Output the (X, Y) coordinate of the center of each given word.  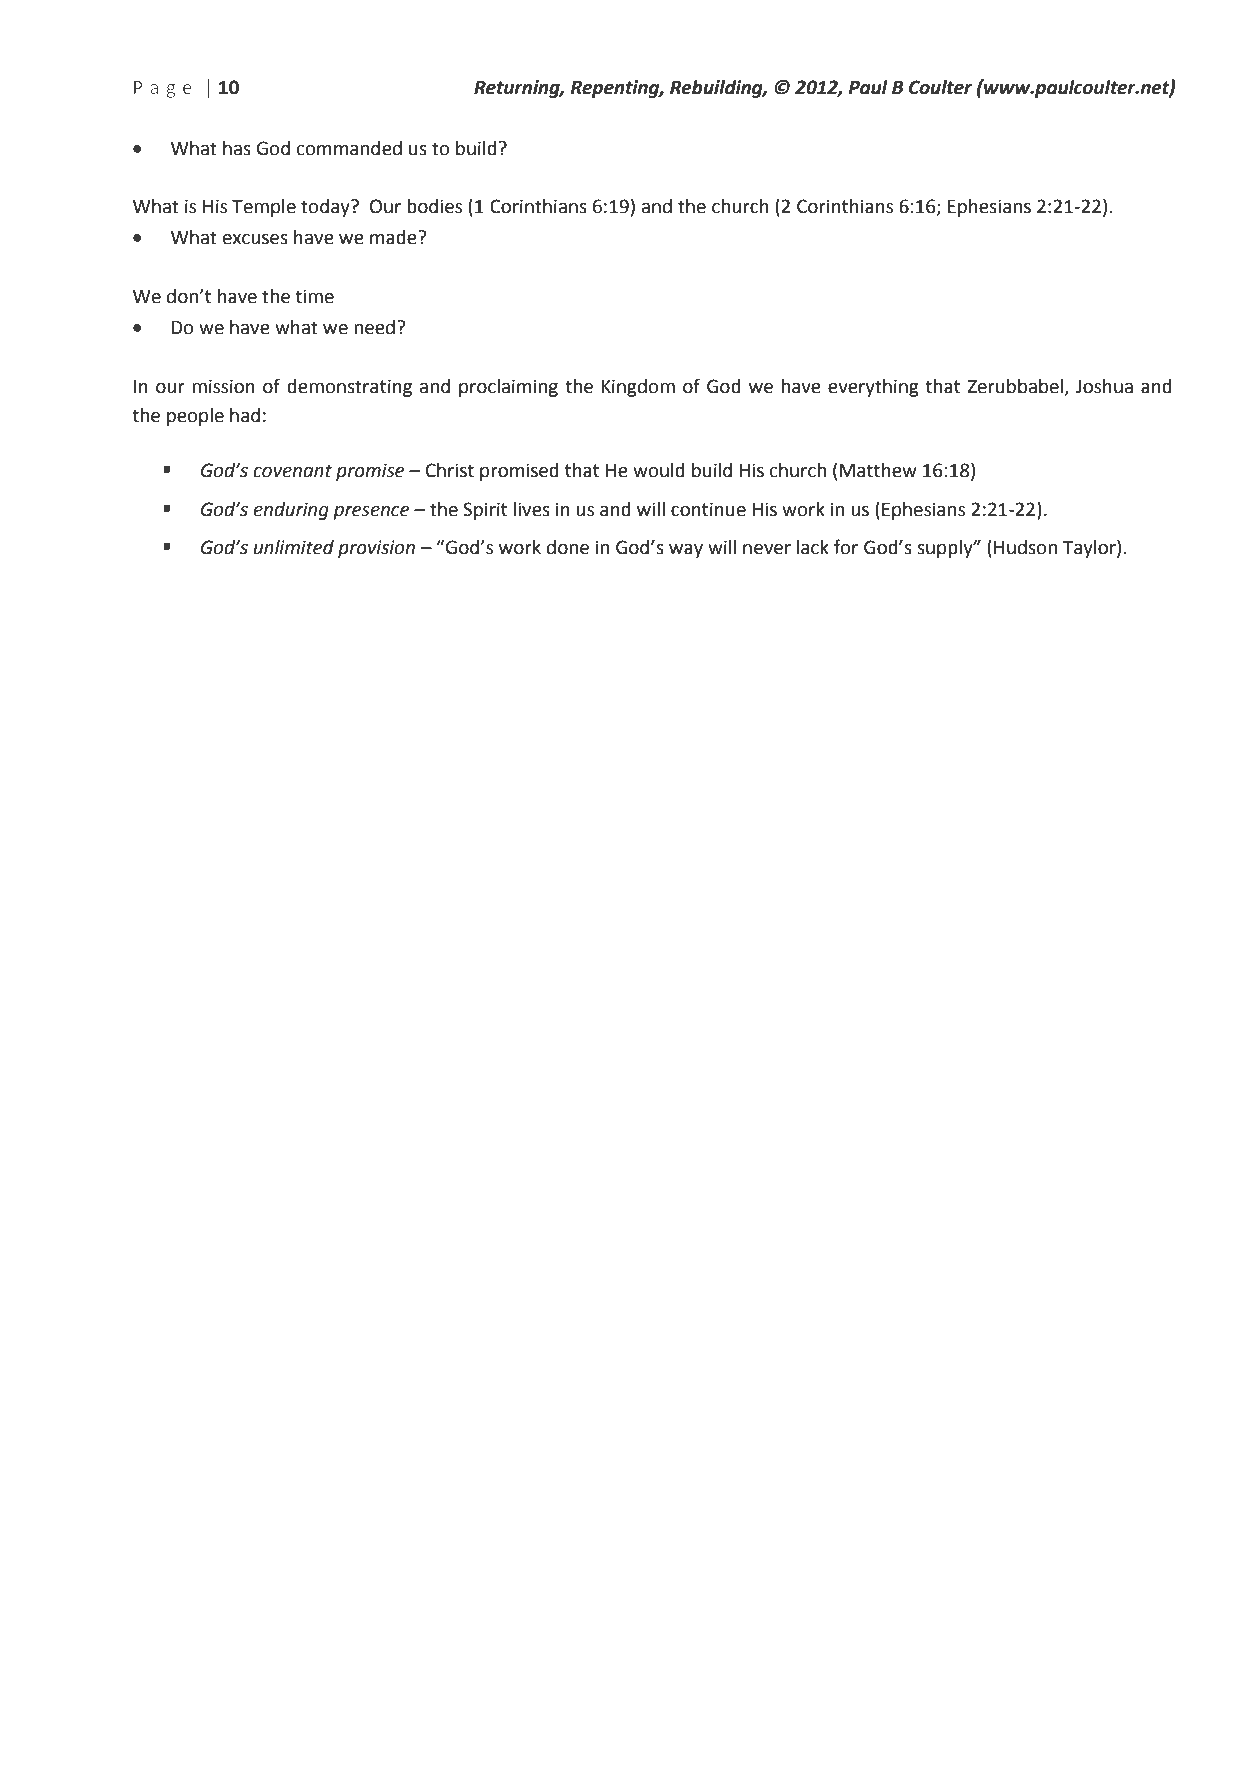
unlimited (294, 547)
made (394, 237)
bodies (434, 206)
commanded (349, 148)
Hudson (1025, 547)
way (686, 551)
